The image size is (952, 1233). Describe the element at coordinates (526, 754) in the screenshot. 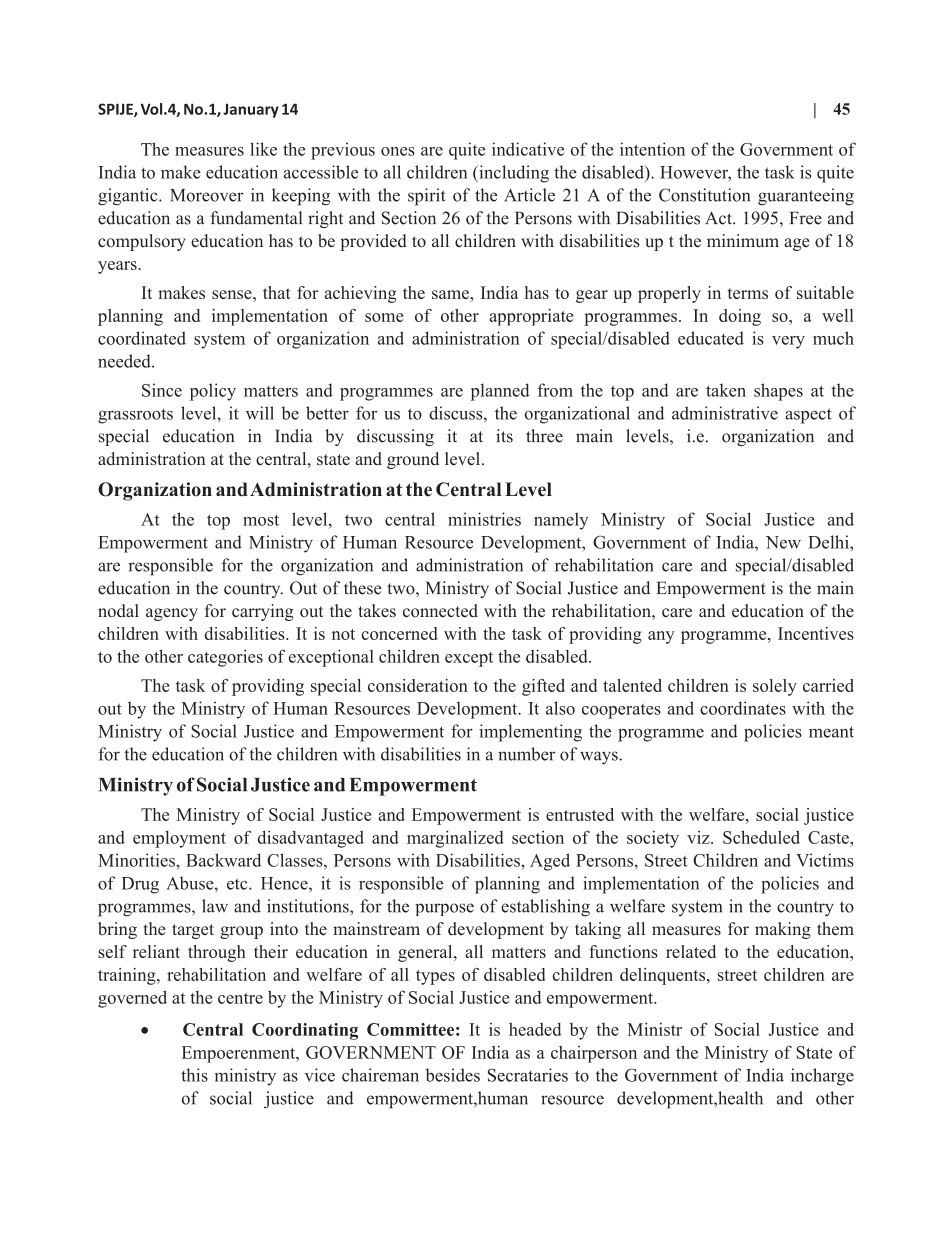

I see `number` at that location.
